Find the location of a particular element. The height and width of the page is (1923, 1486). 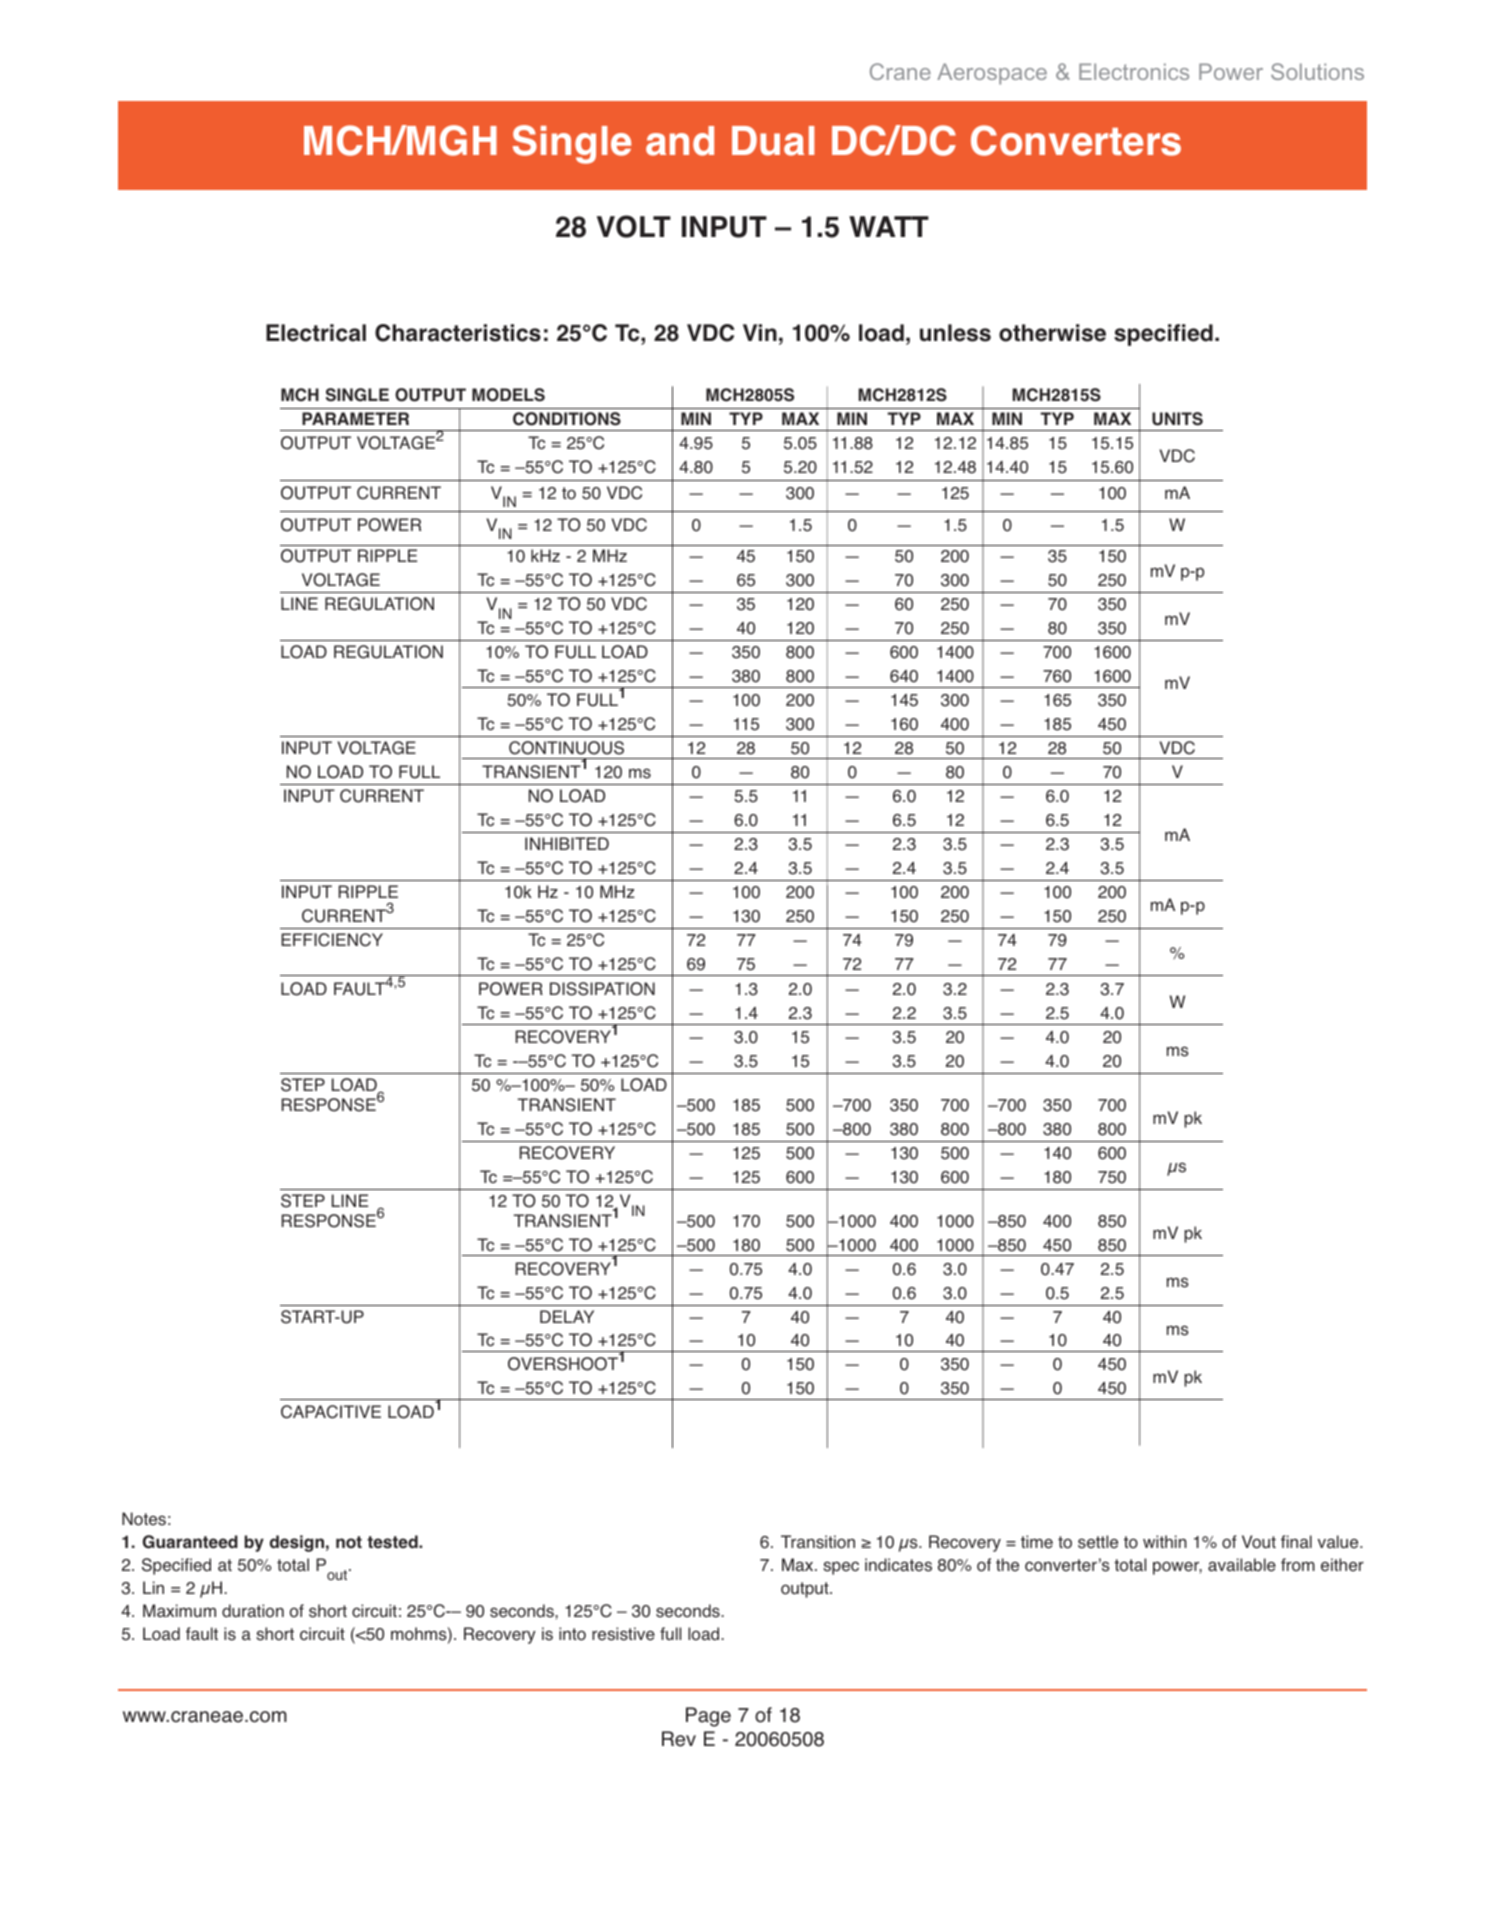

DISSIPATION is located at coordinates (602, 989).
